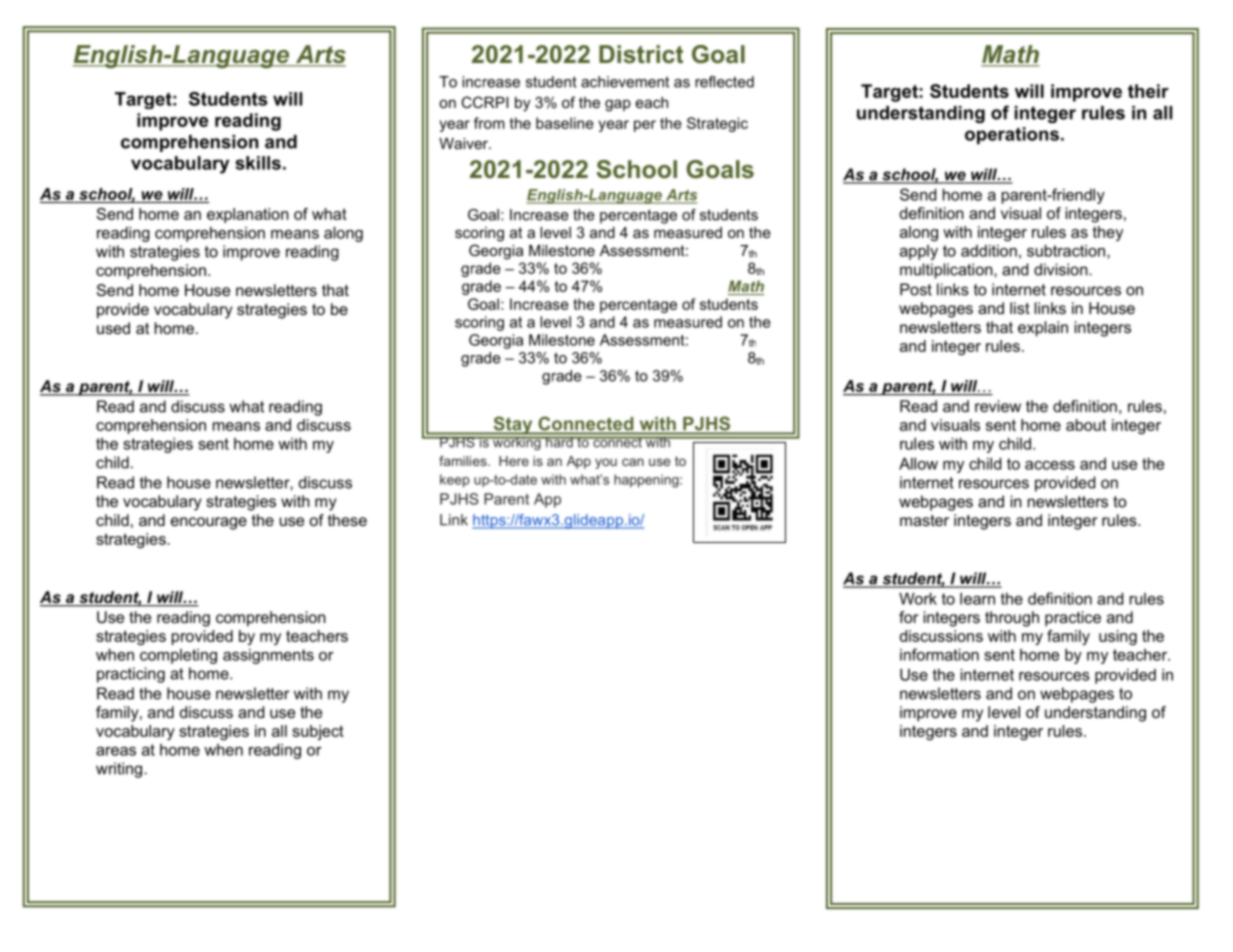 The height and width of the screenshot is (952, 1233). What do you see at coordinates (1118, 637) in the screenshot?
I see `using` at bounding box center [1118, 637].
